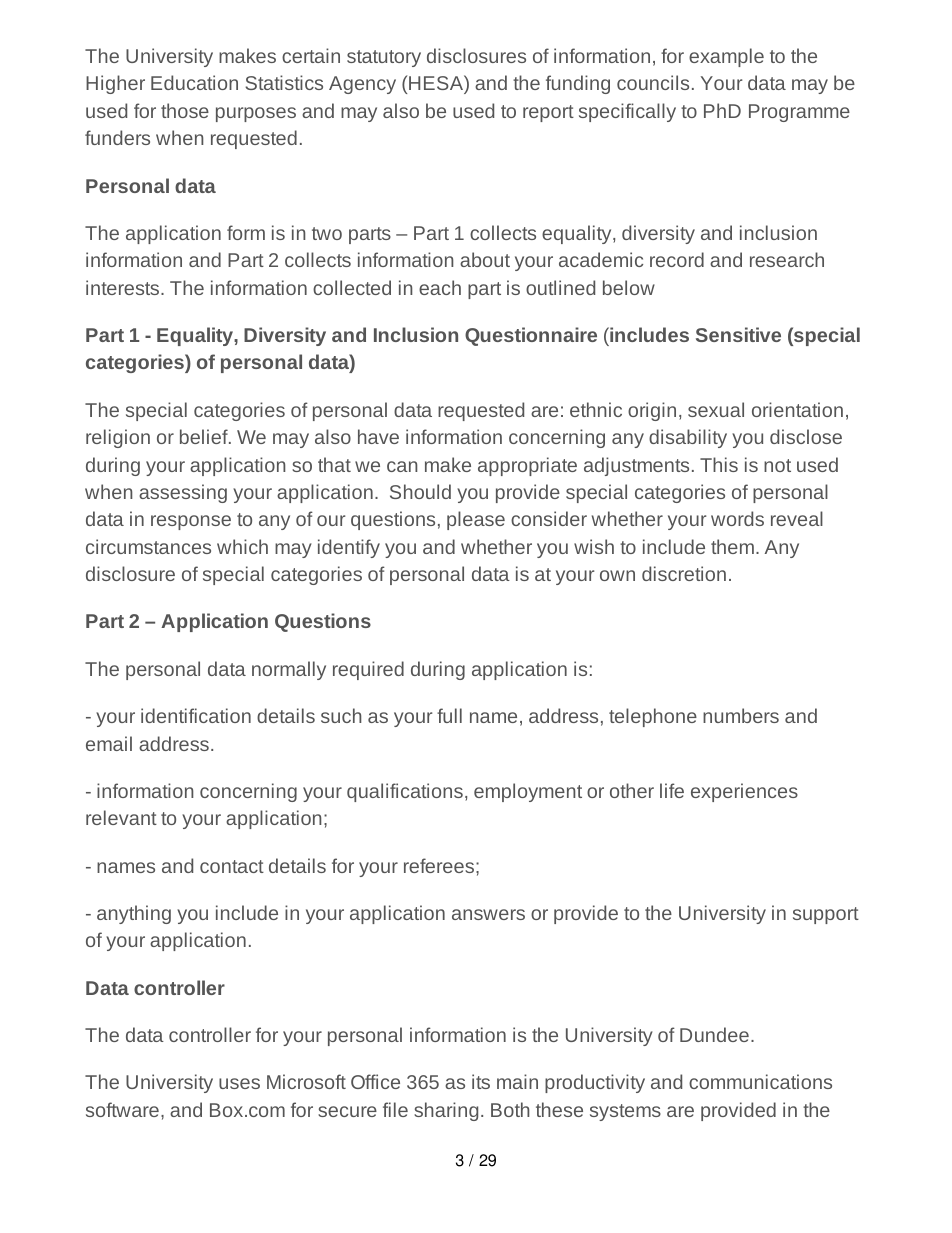 The image size is (952, 1233). Describe the element at coordinates (738, 334) in the image. I see `Sensitive` at that location.
